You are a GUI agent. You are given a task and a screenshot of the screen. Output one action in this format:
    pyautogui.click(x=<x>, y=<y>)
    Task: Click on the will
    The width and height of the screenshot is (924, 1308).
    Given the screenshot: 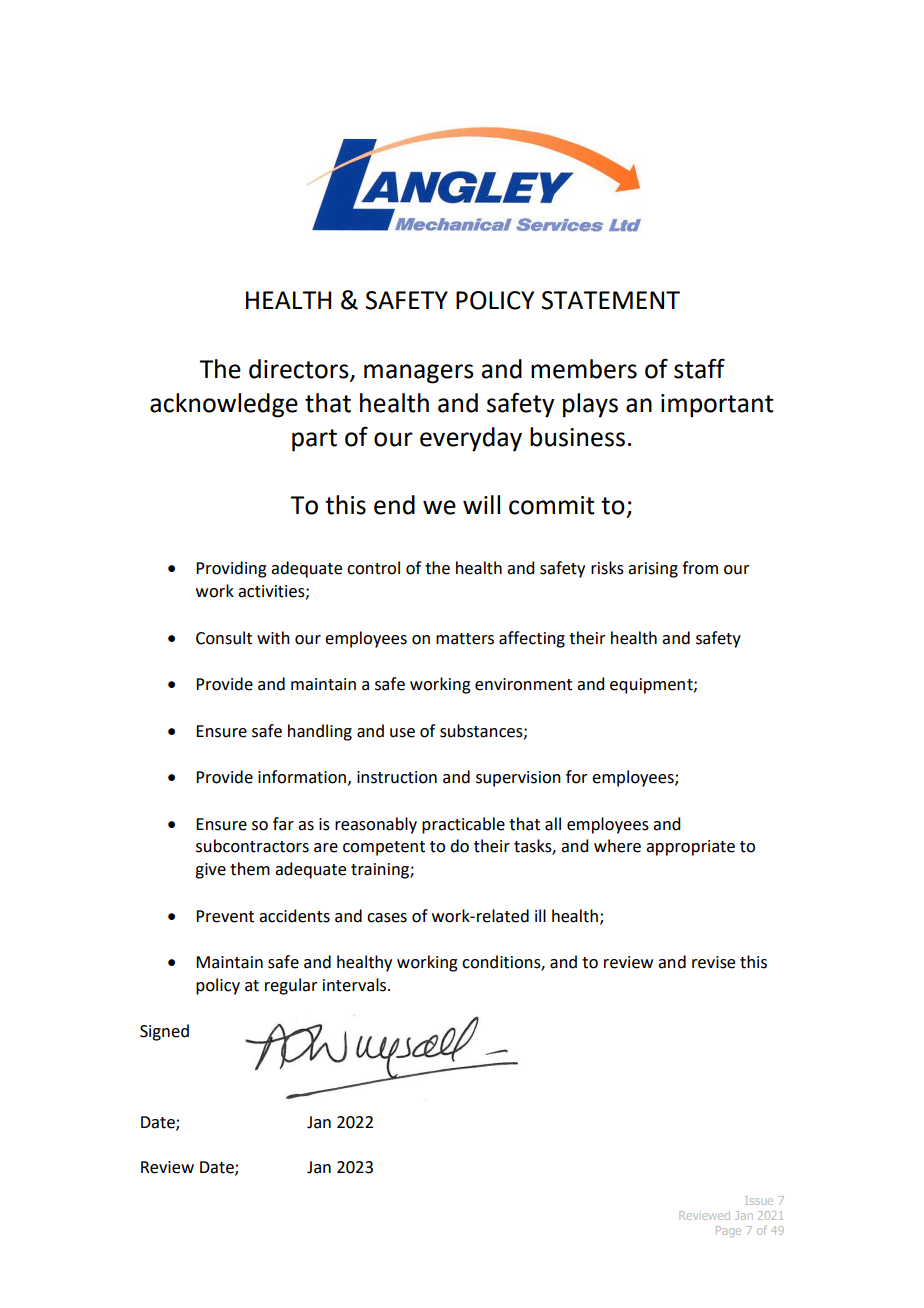 What is the action you would take?
    pyautogui.click(x=481, y=504)
